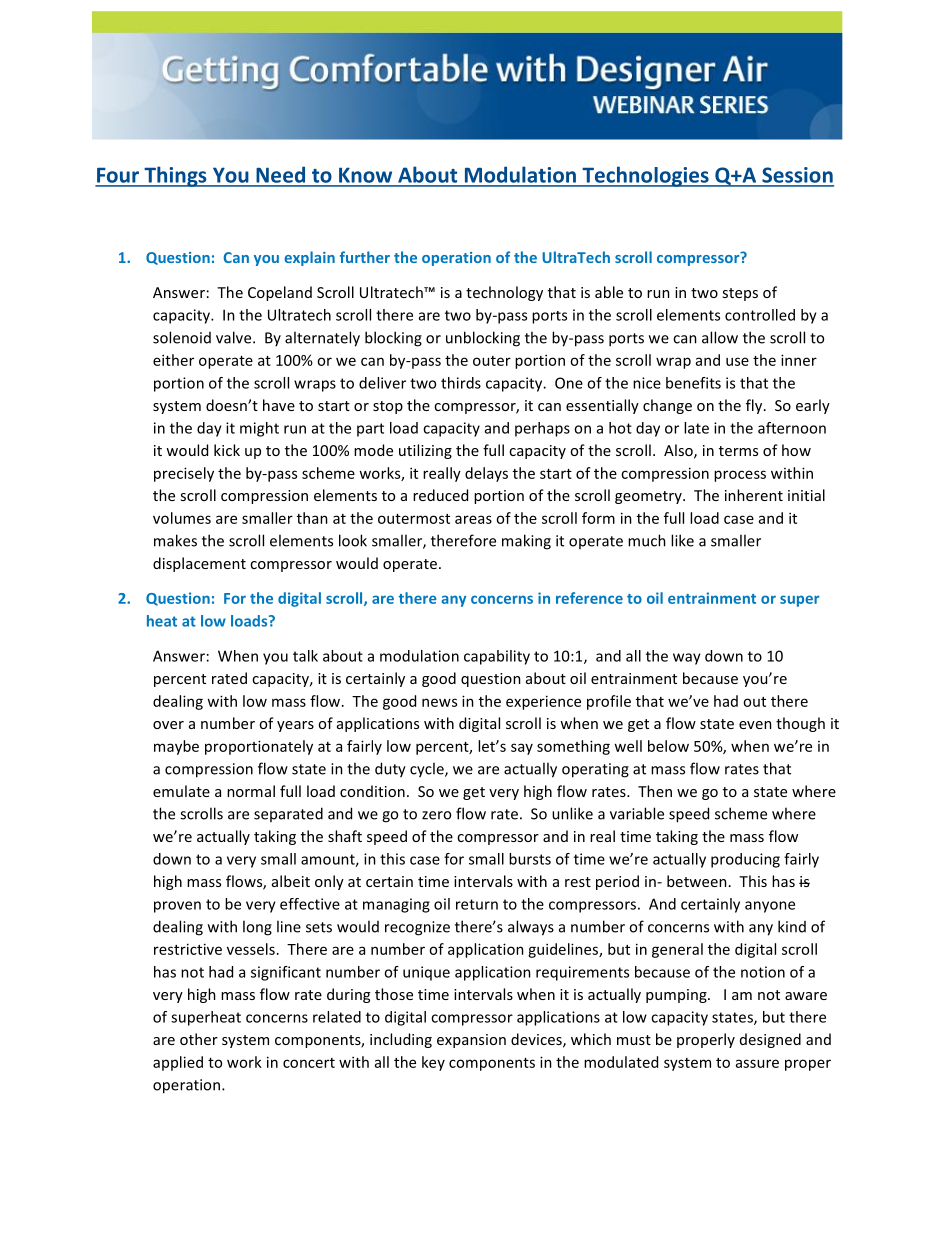  Describe the element at coordinates (305, 656) in the image. I see `talk` at that location.
